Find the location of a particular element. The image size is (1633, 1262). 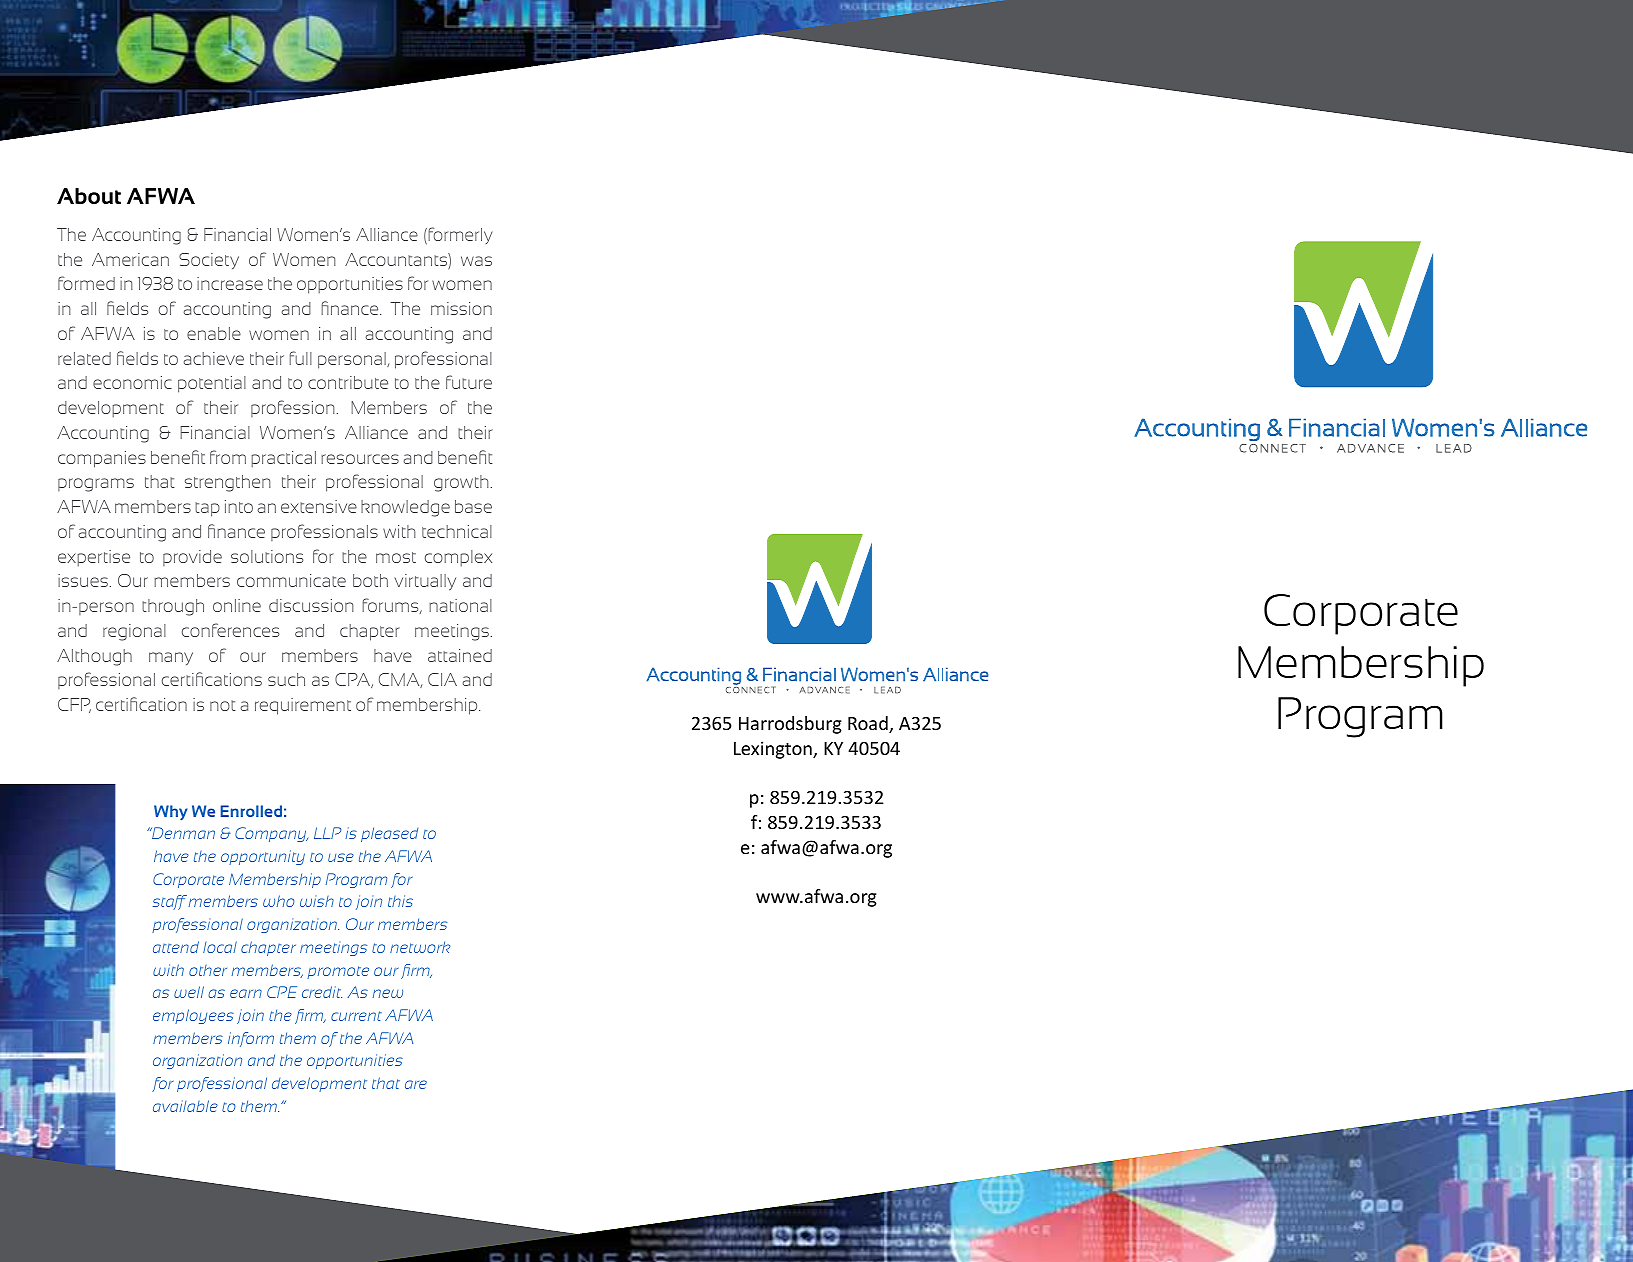

available is located at coordinates (185, 1106).
